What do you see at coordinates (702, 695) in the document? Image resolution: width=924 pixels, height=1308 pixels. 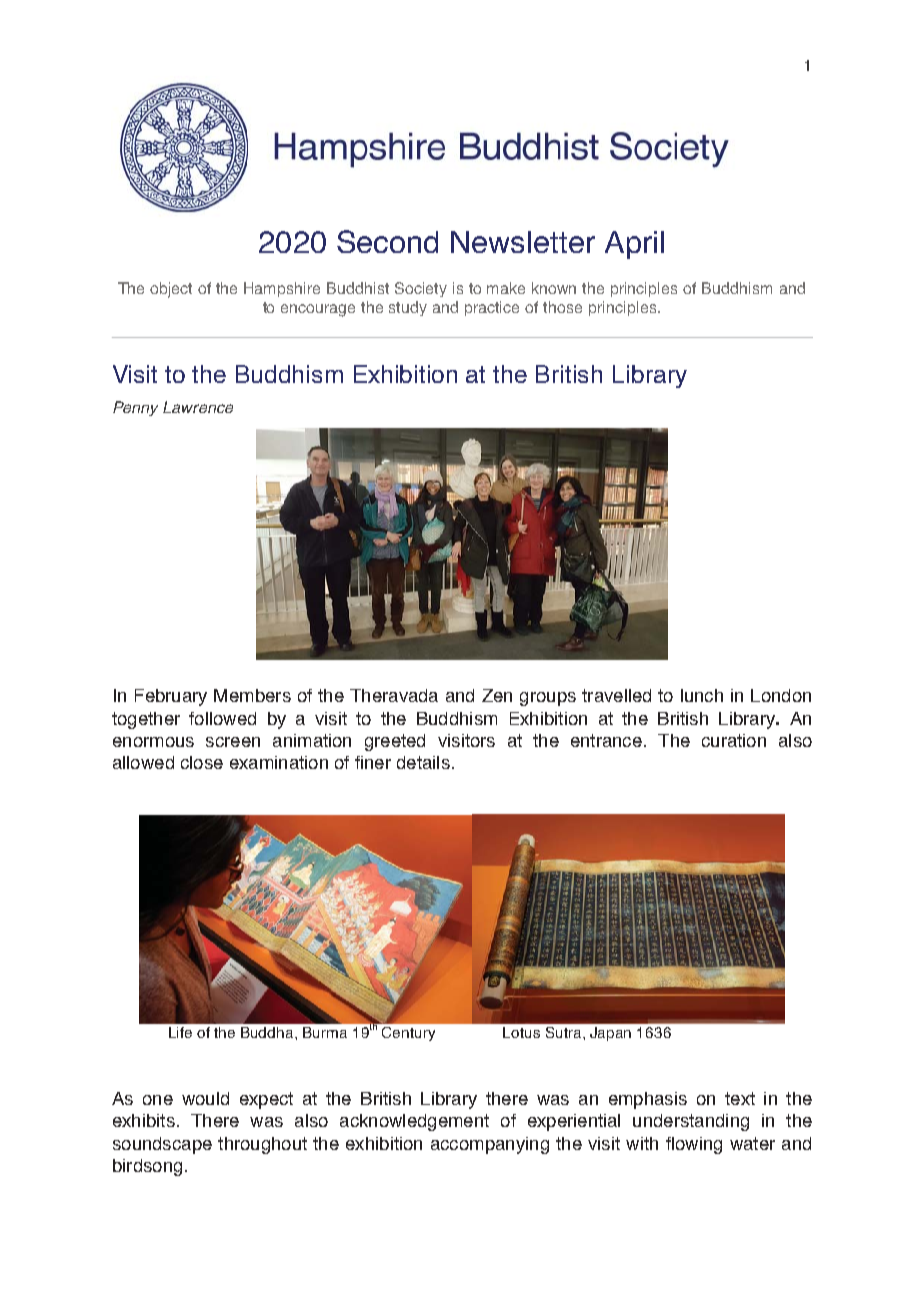 I see `lunch` at bounding box center [702, 695].
